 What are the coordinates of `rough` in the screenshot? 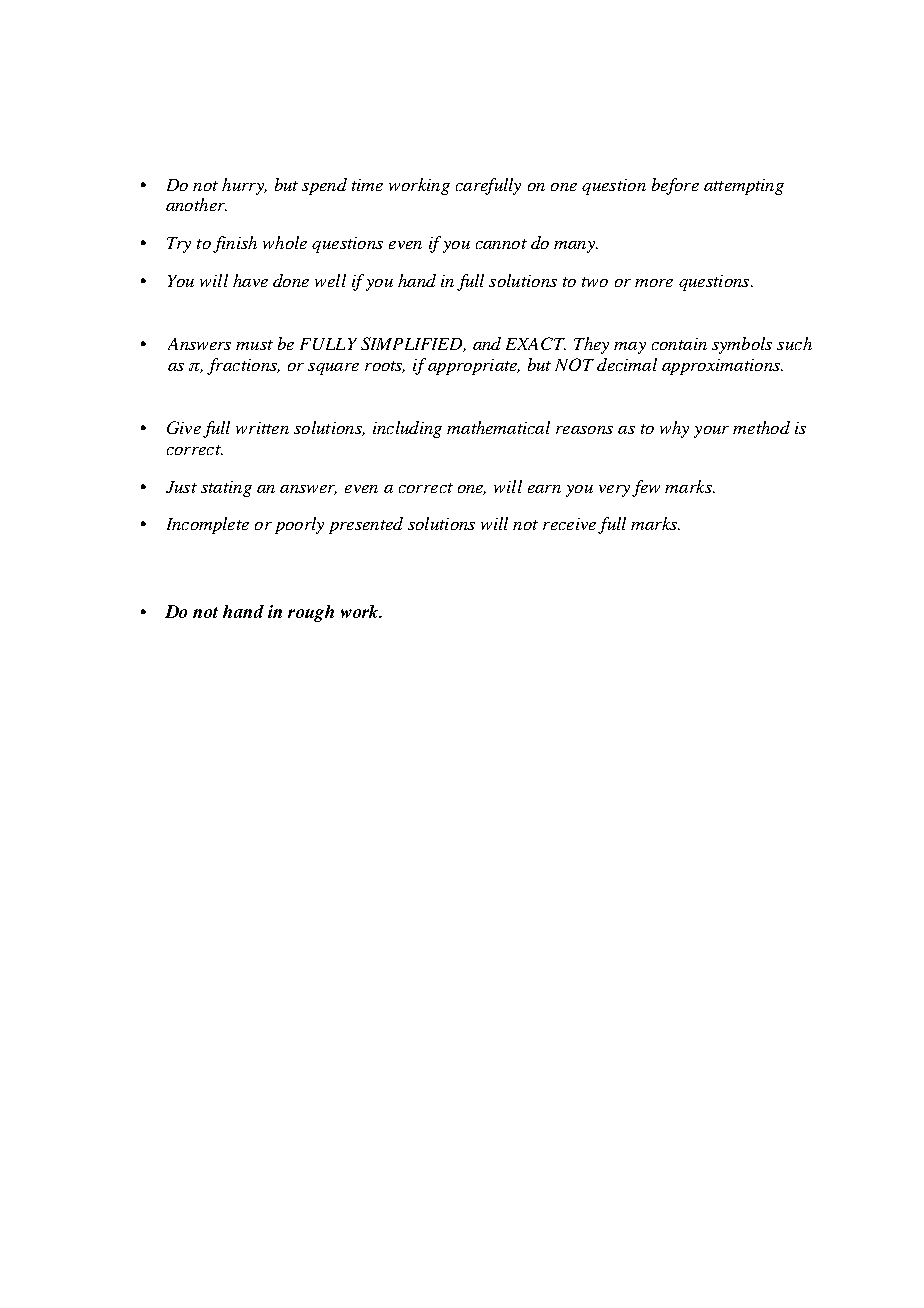 It's located at (311, 613).
